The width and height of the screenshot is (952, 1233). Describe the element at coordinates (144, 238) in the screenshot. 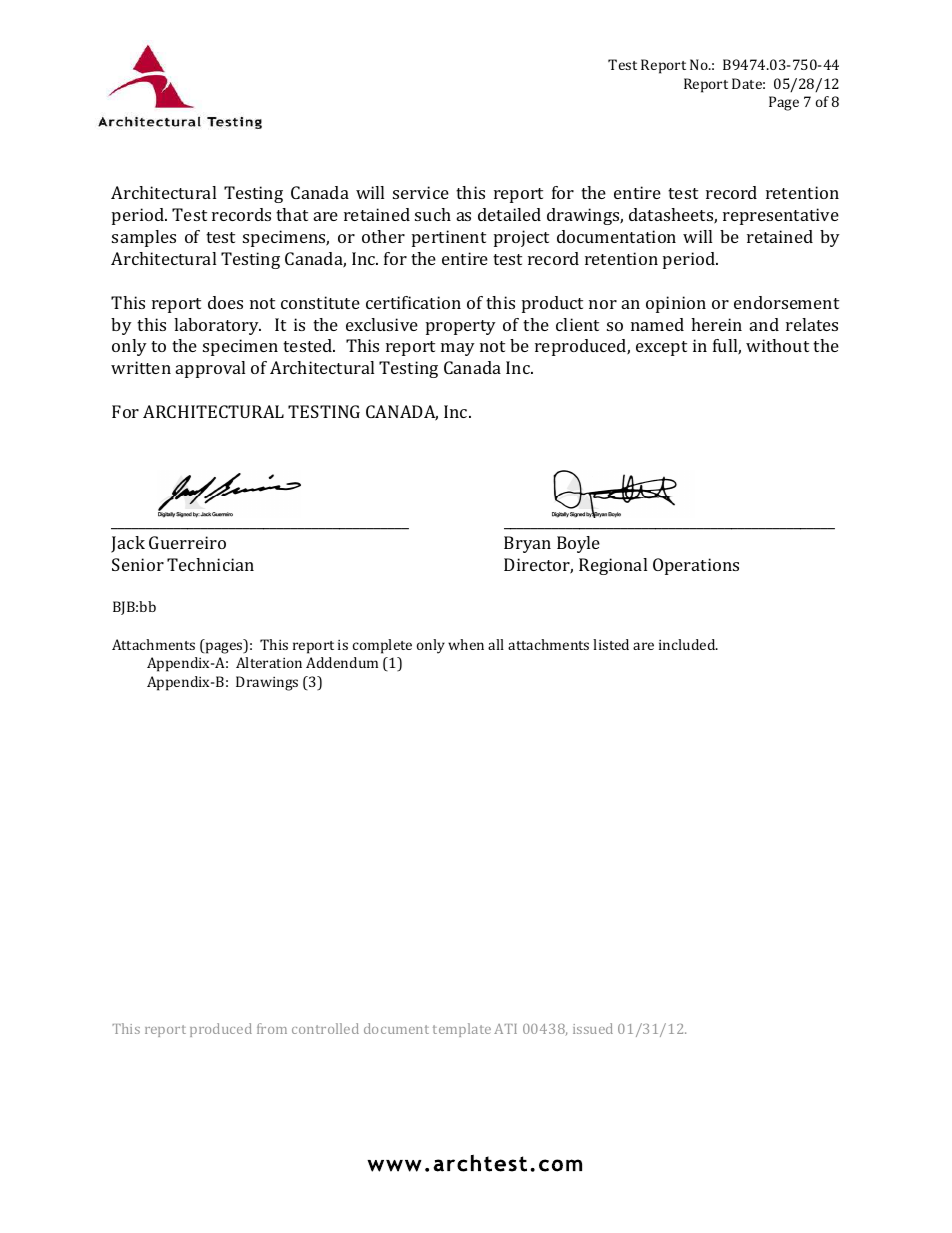

I see `samples` at that location.
